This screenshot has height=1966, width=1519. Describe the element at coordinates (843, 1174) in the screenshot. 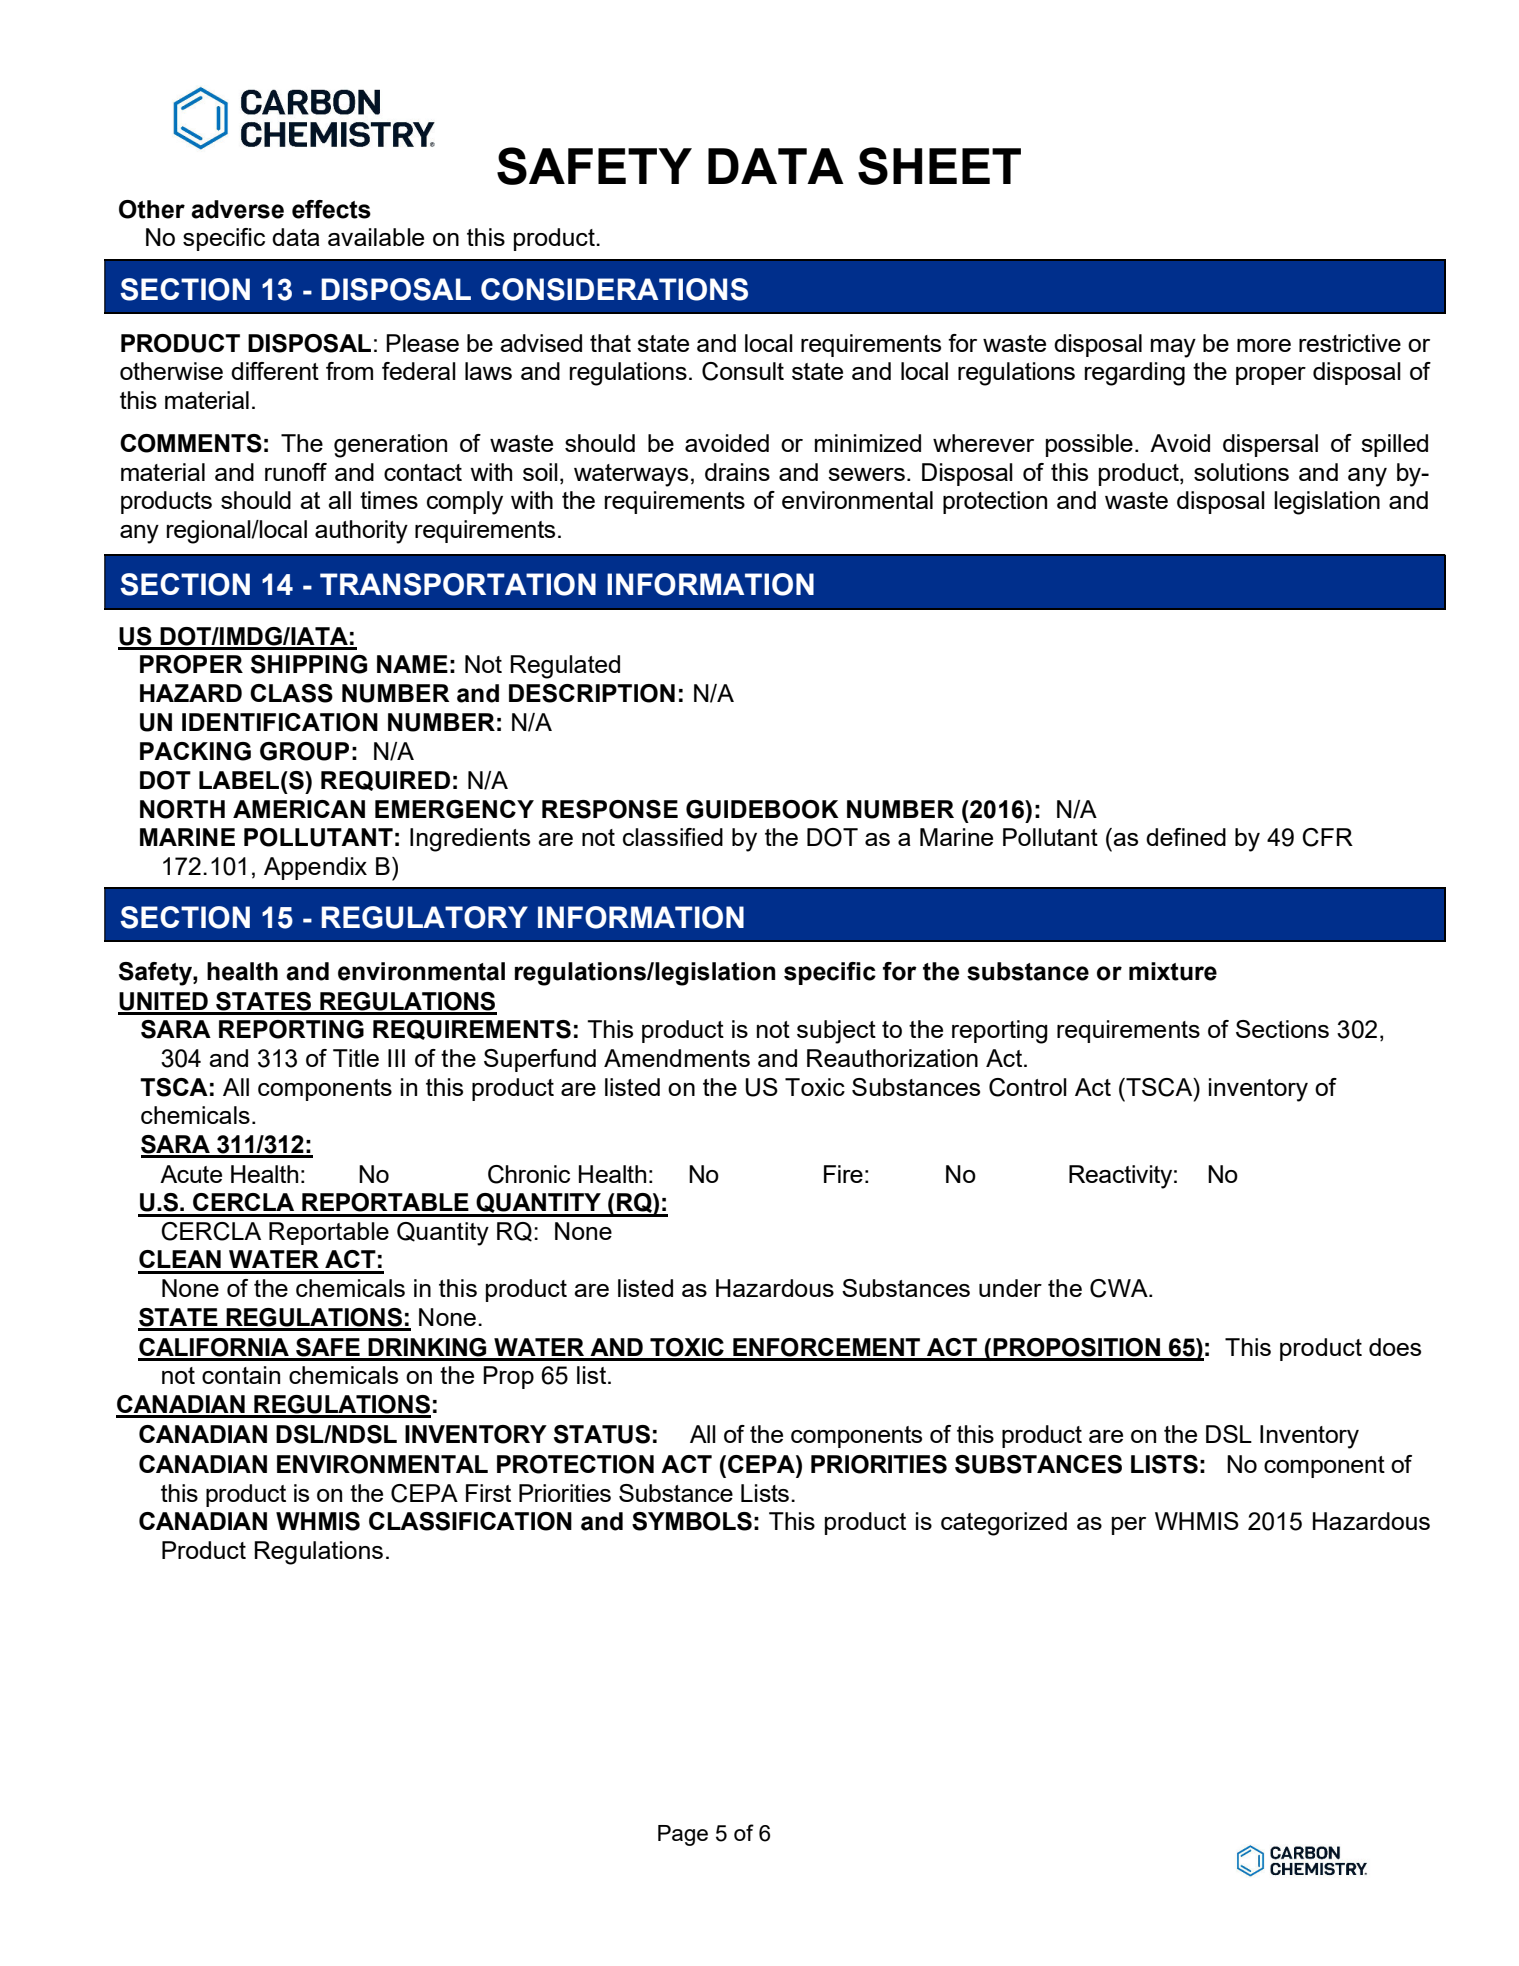

I see `Fire` at that location.
